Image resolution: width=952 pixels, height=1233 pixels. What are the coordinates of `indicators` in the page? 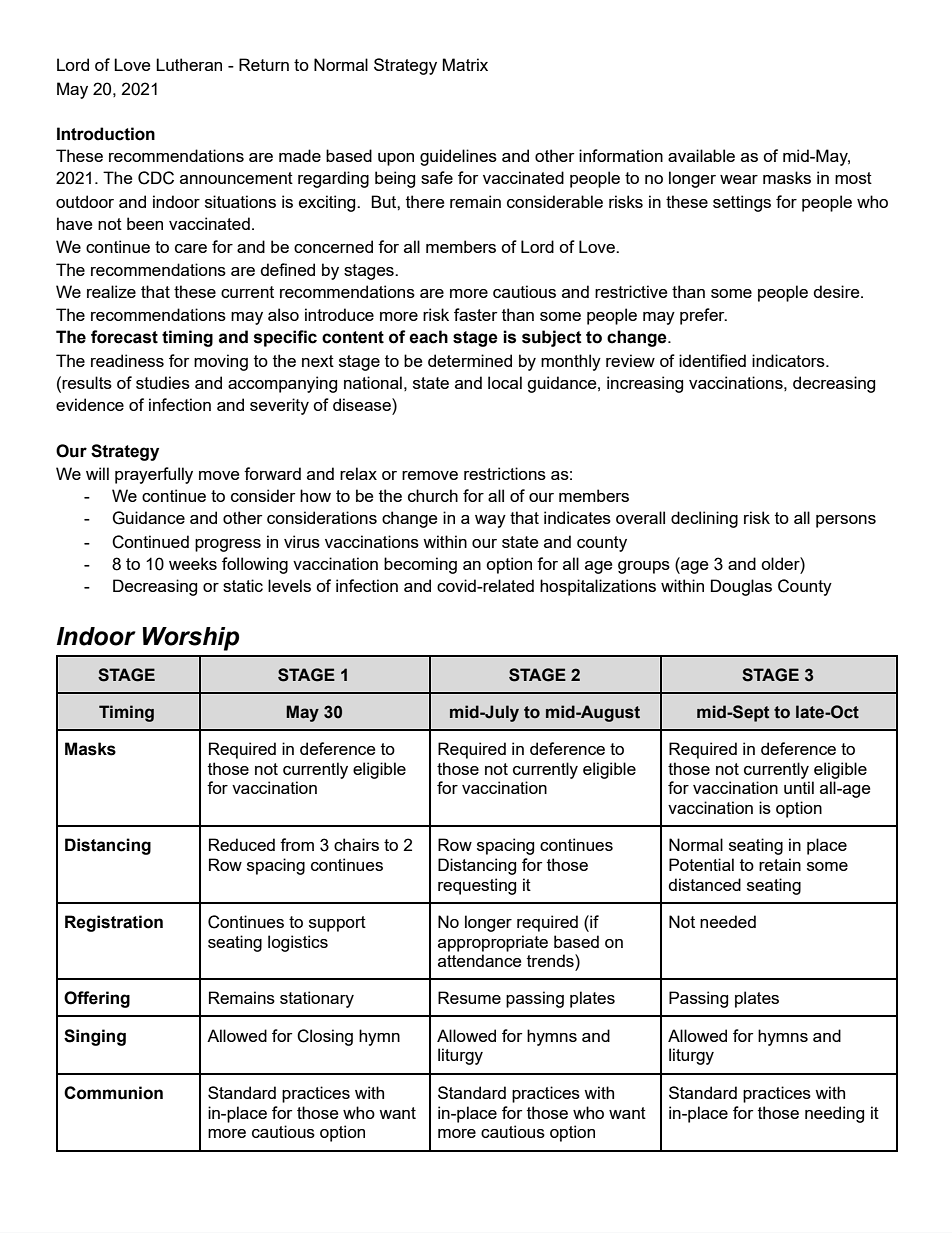 It's located at (789, 360).
